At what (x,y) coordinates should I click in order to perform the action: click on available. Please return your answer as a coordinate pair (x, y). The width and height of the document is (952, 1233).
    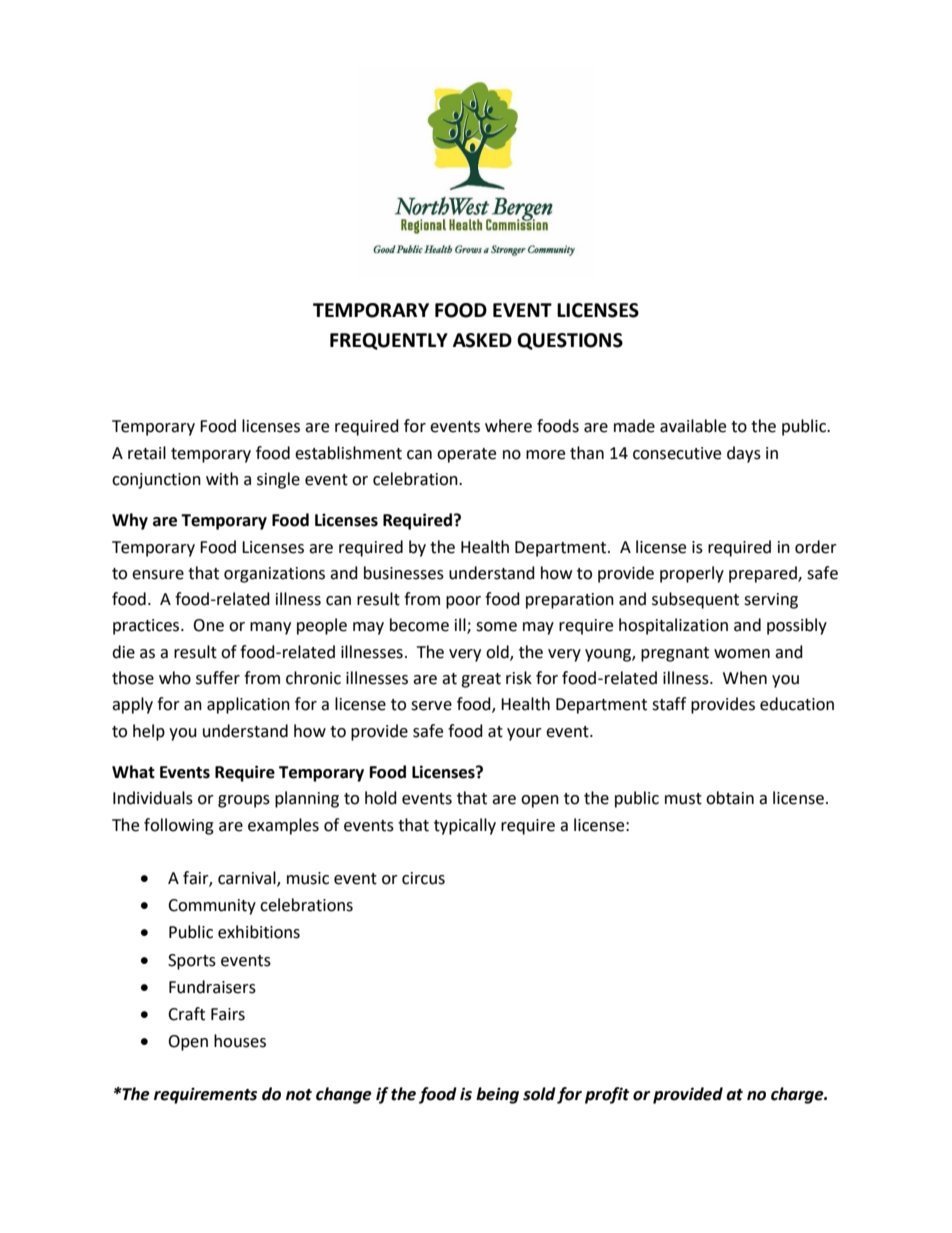
    Looking at the image, I should click on (693, 426).
